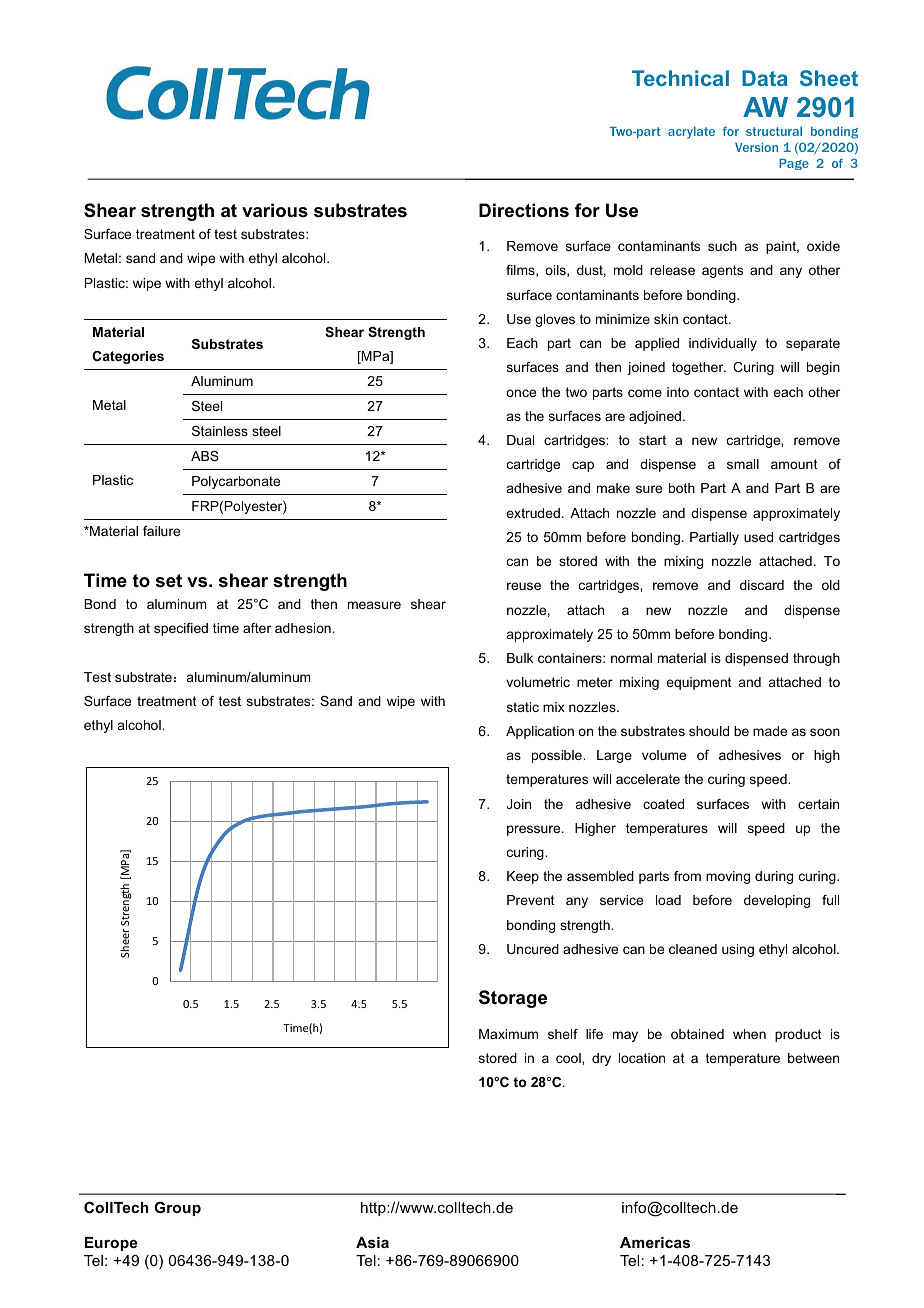 Image resolution: width=924 pixels, height=1308 pixels. What do you see at coordinates (524, 210) in the image?
I see `Directions` at bounding box center [524, 210].
